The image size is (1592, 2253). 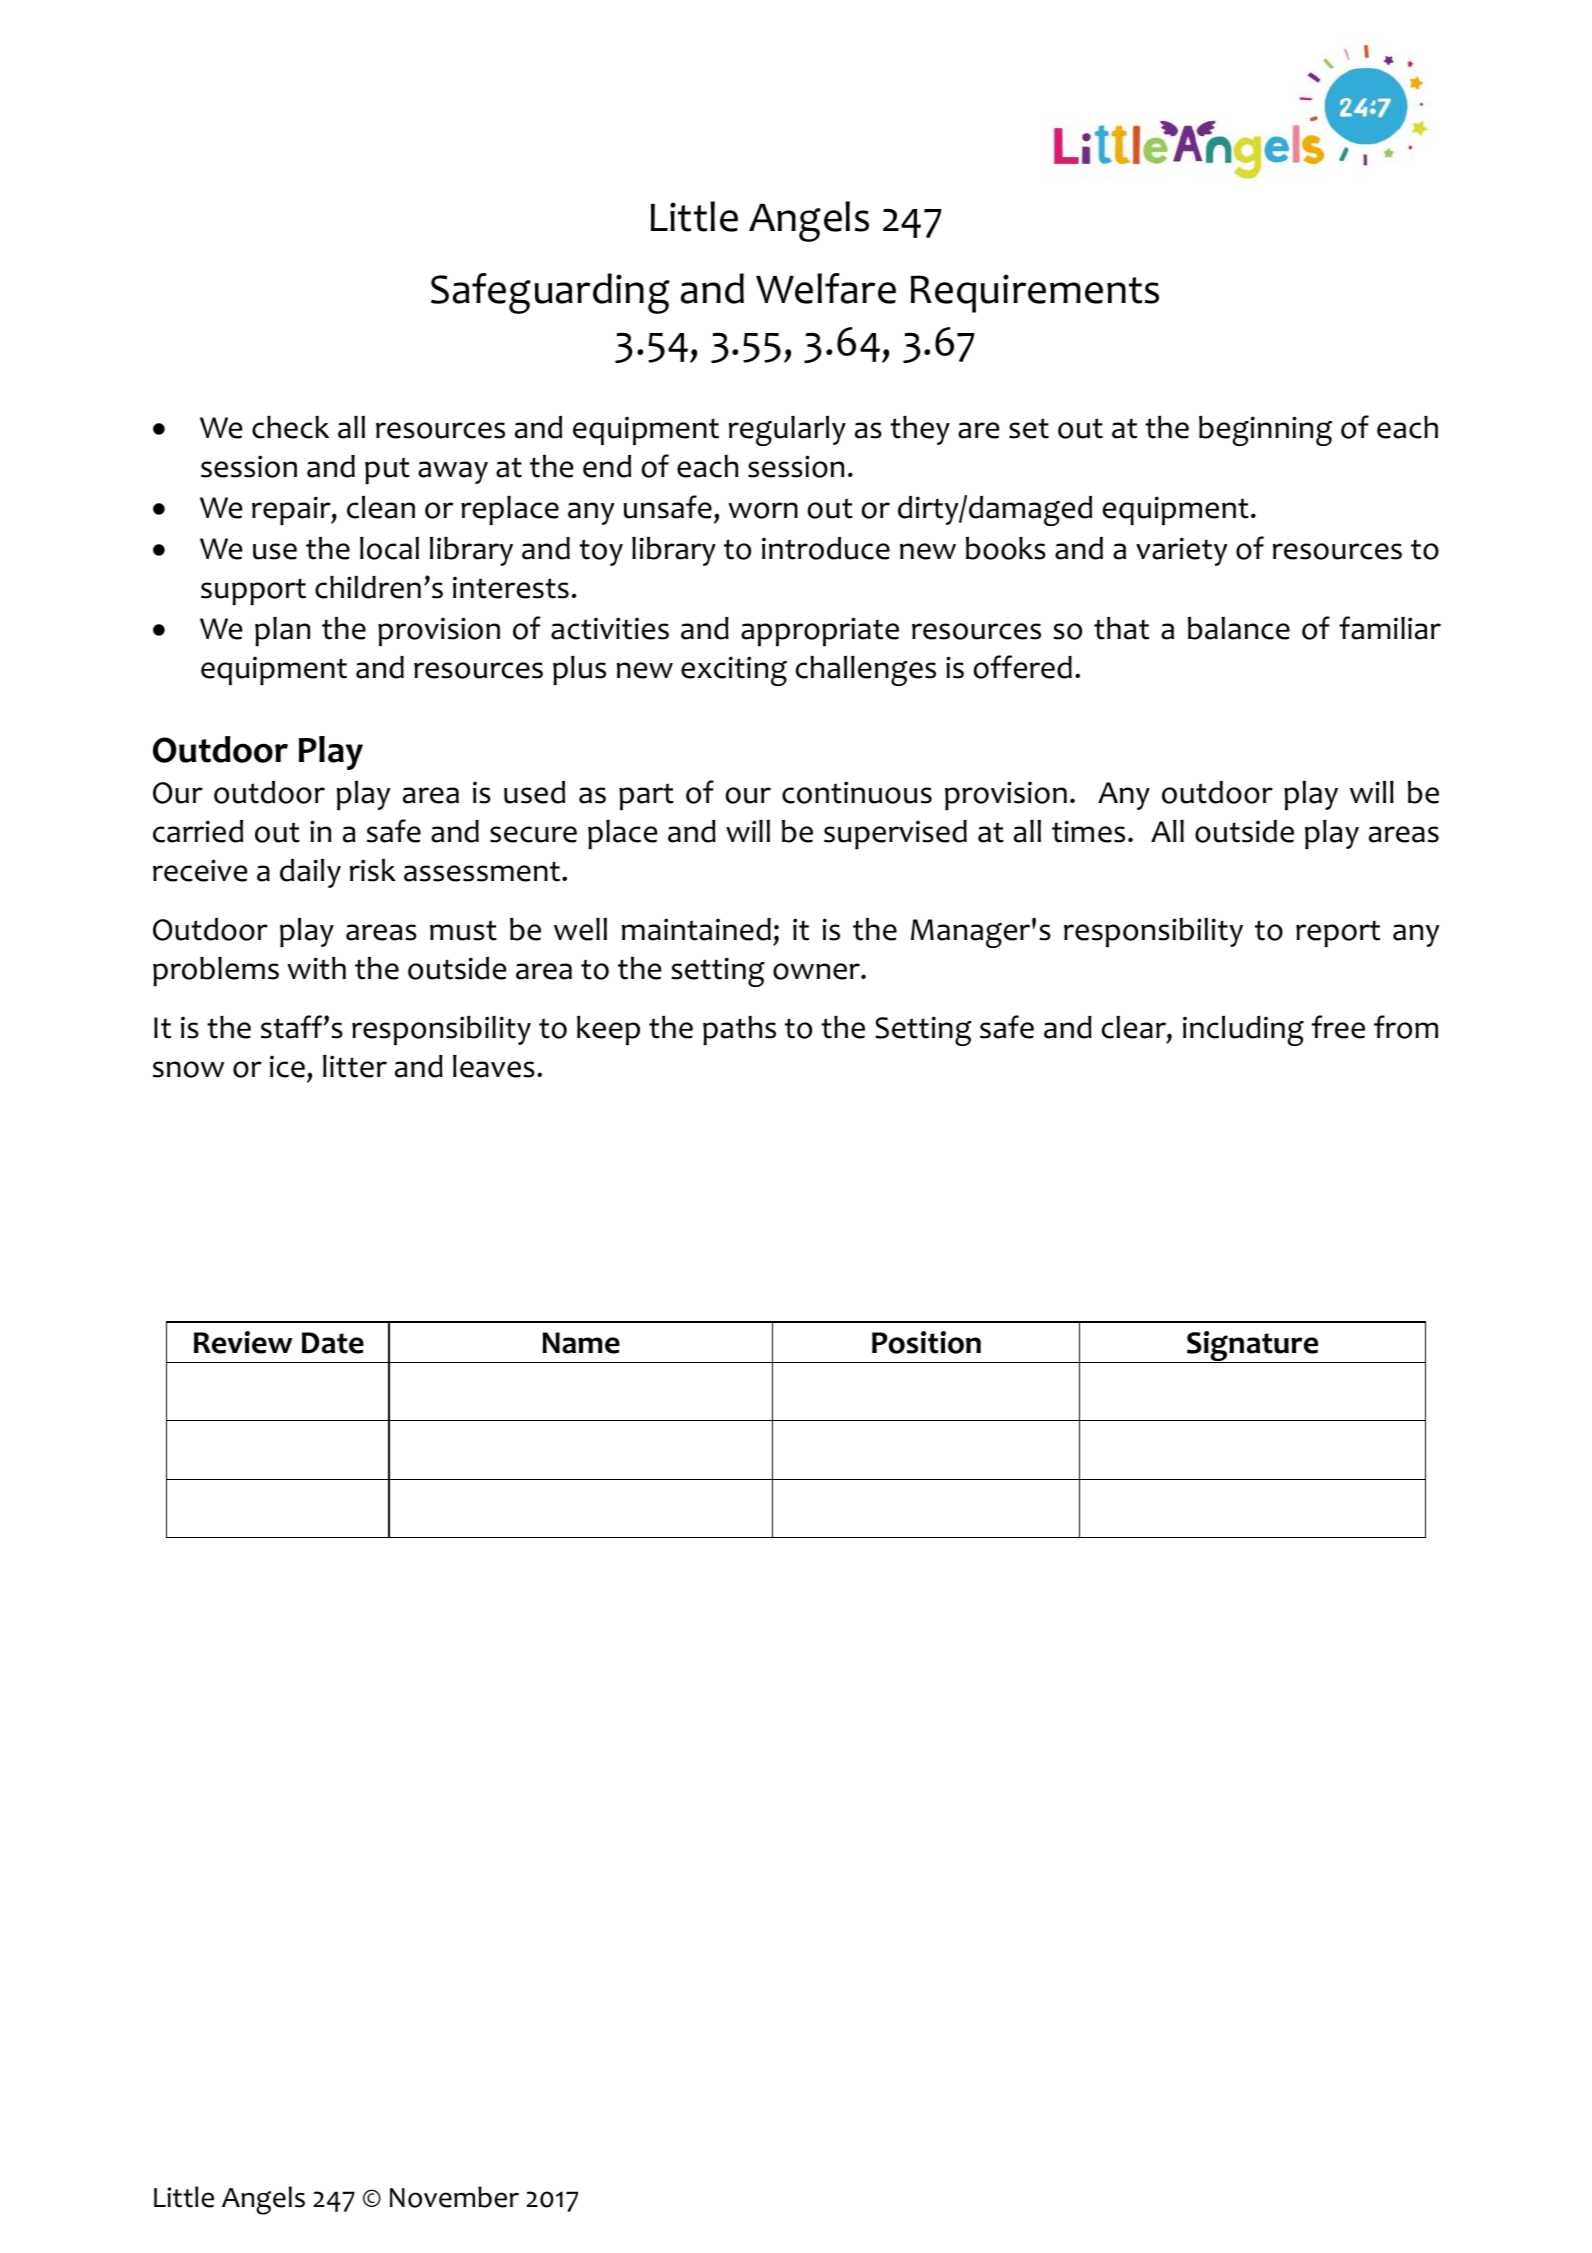 What do you see at coordinates (581, 1343) in the image?
I see `Name` at bounding box center [581, 1343].
